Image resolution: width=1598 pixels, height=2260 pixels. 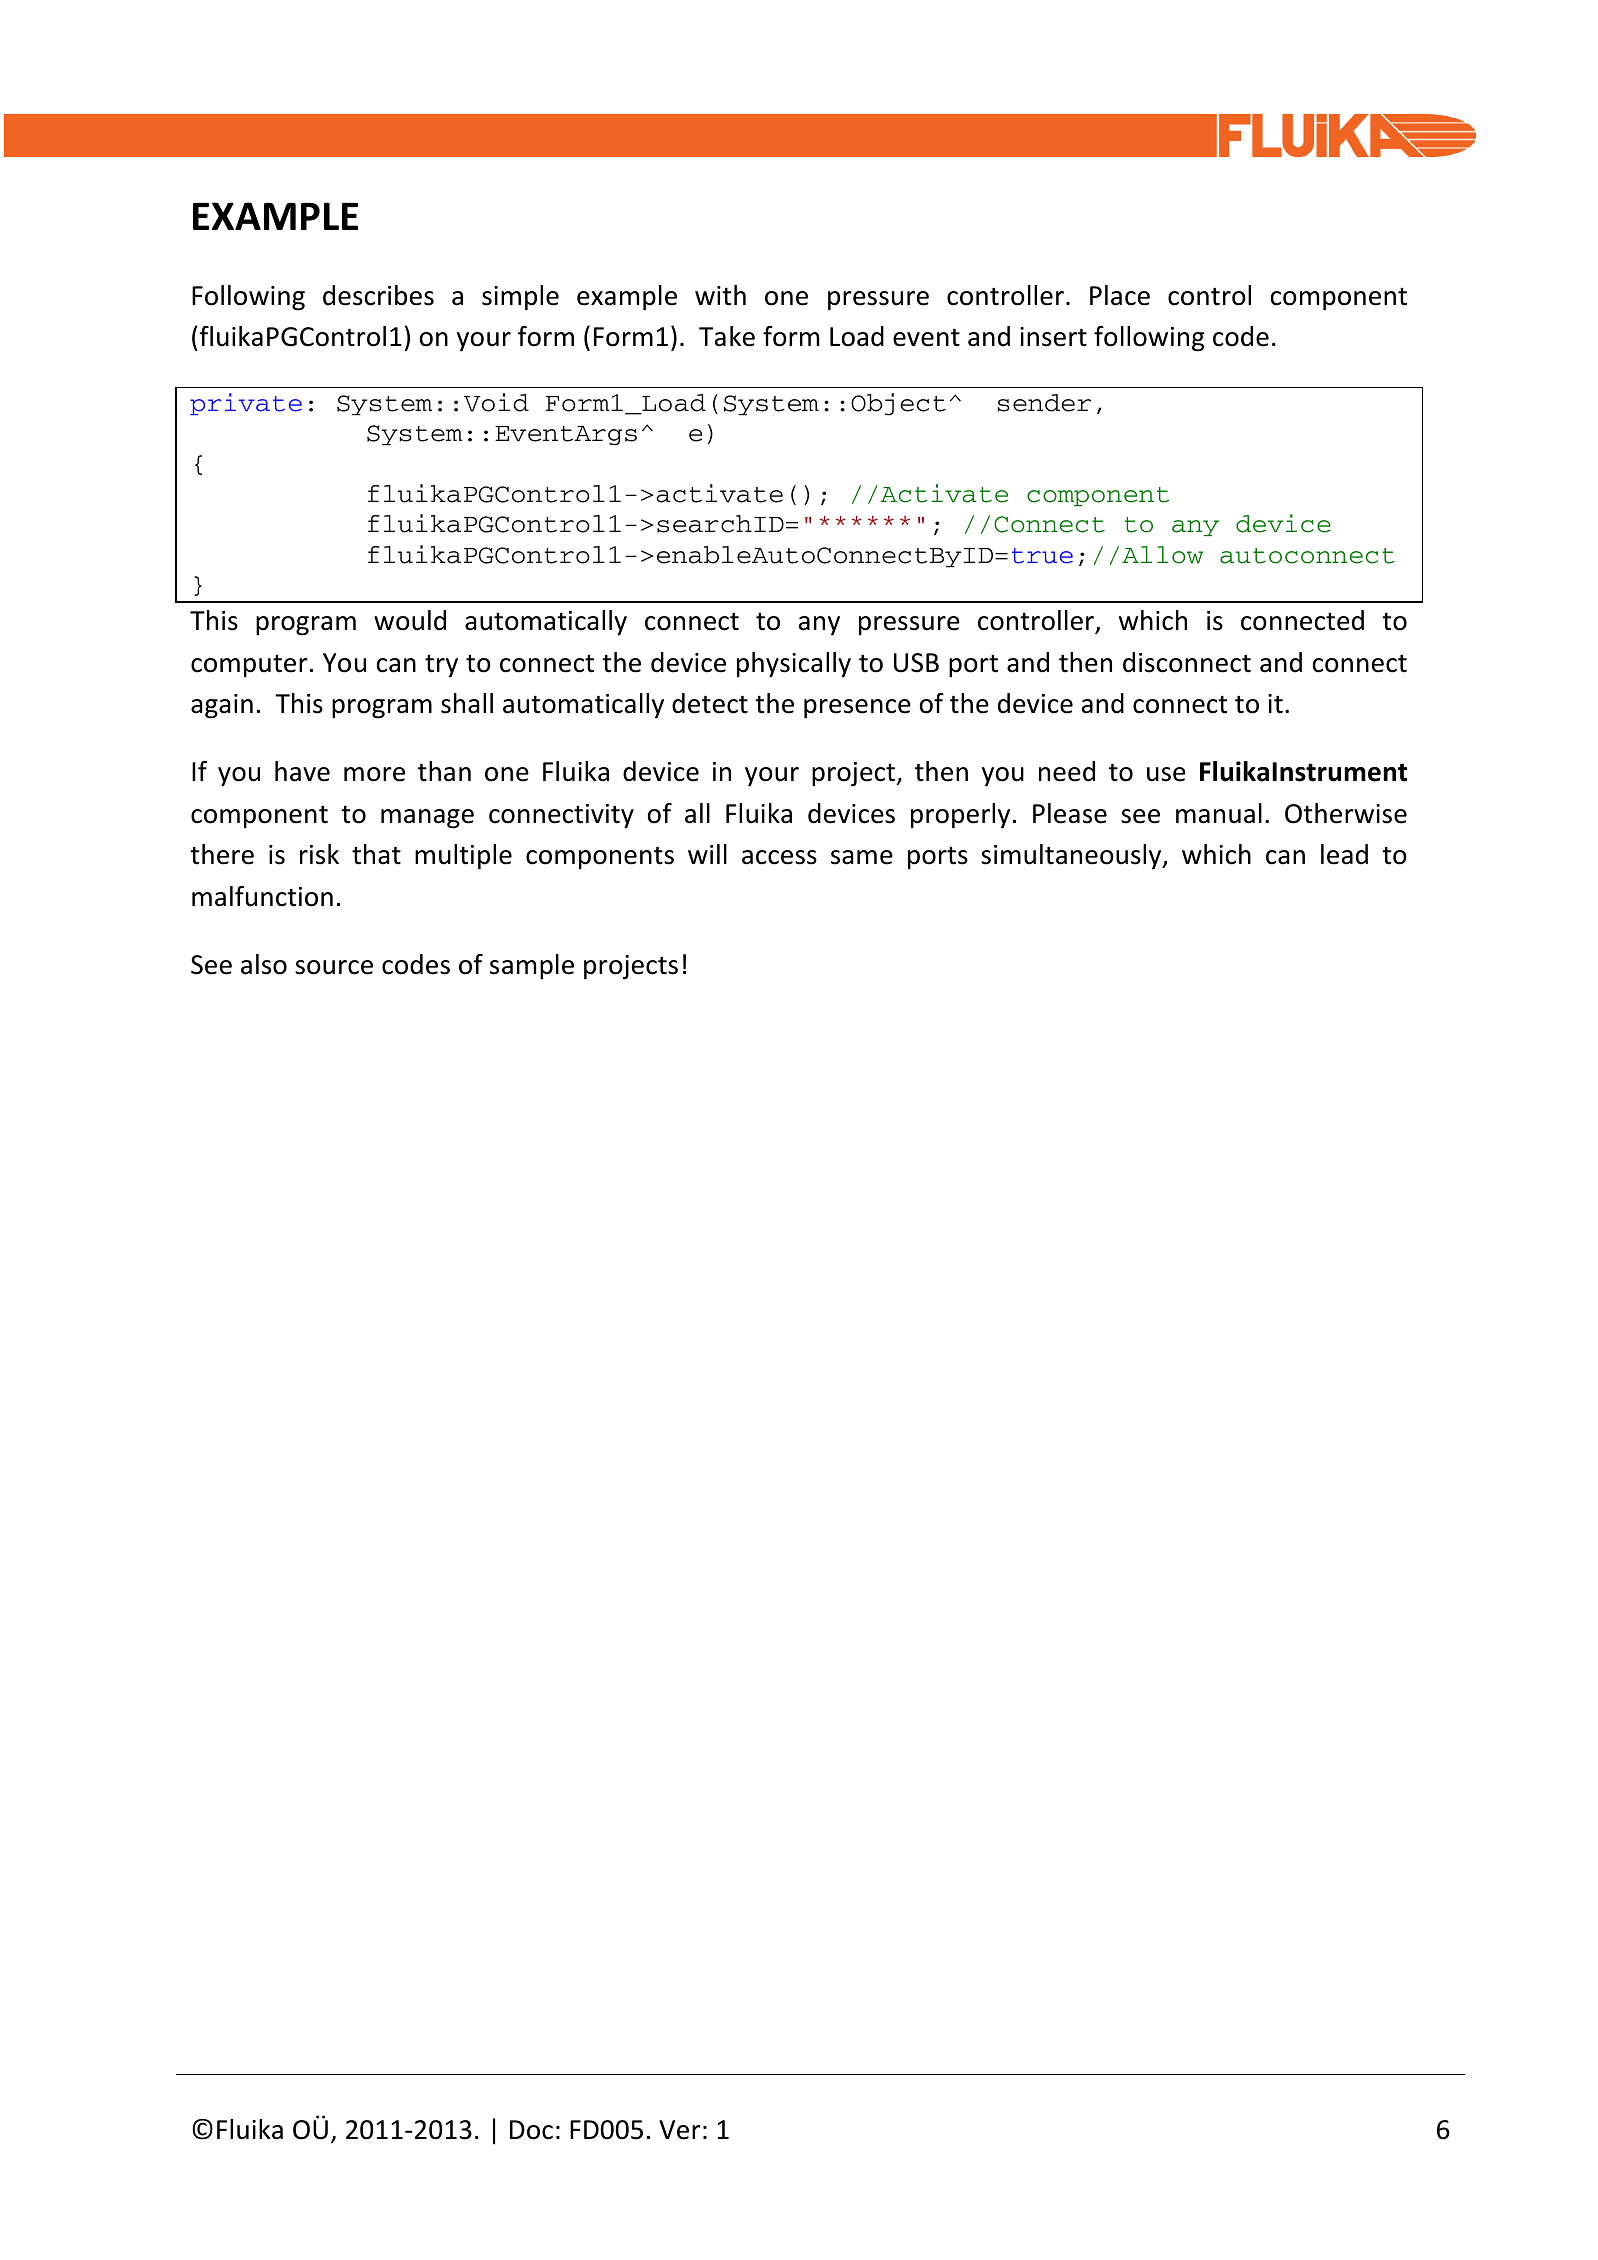 I want to click on access, so click(x=779, y=857).
